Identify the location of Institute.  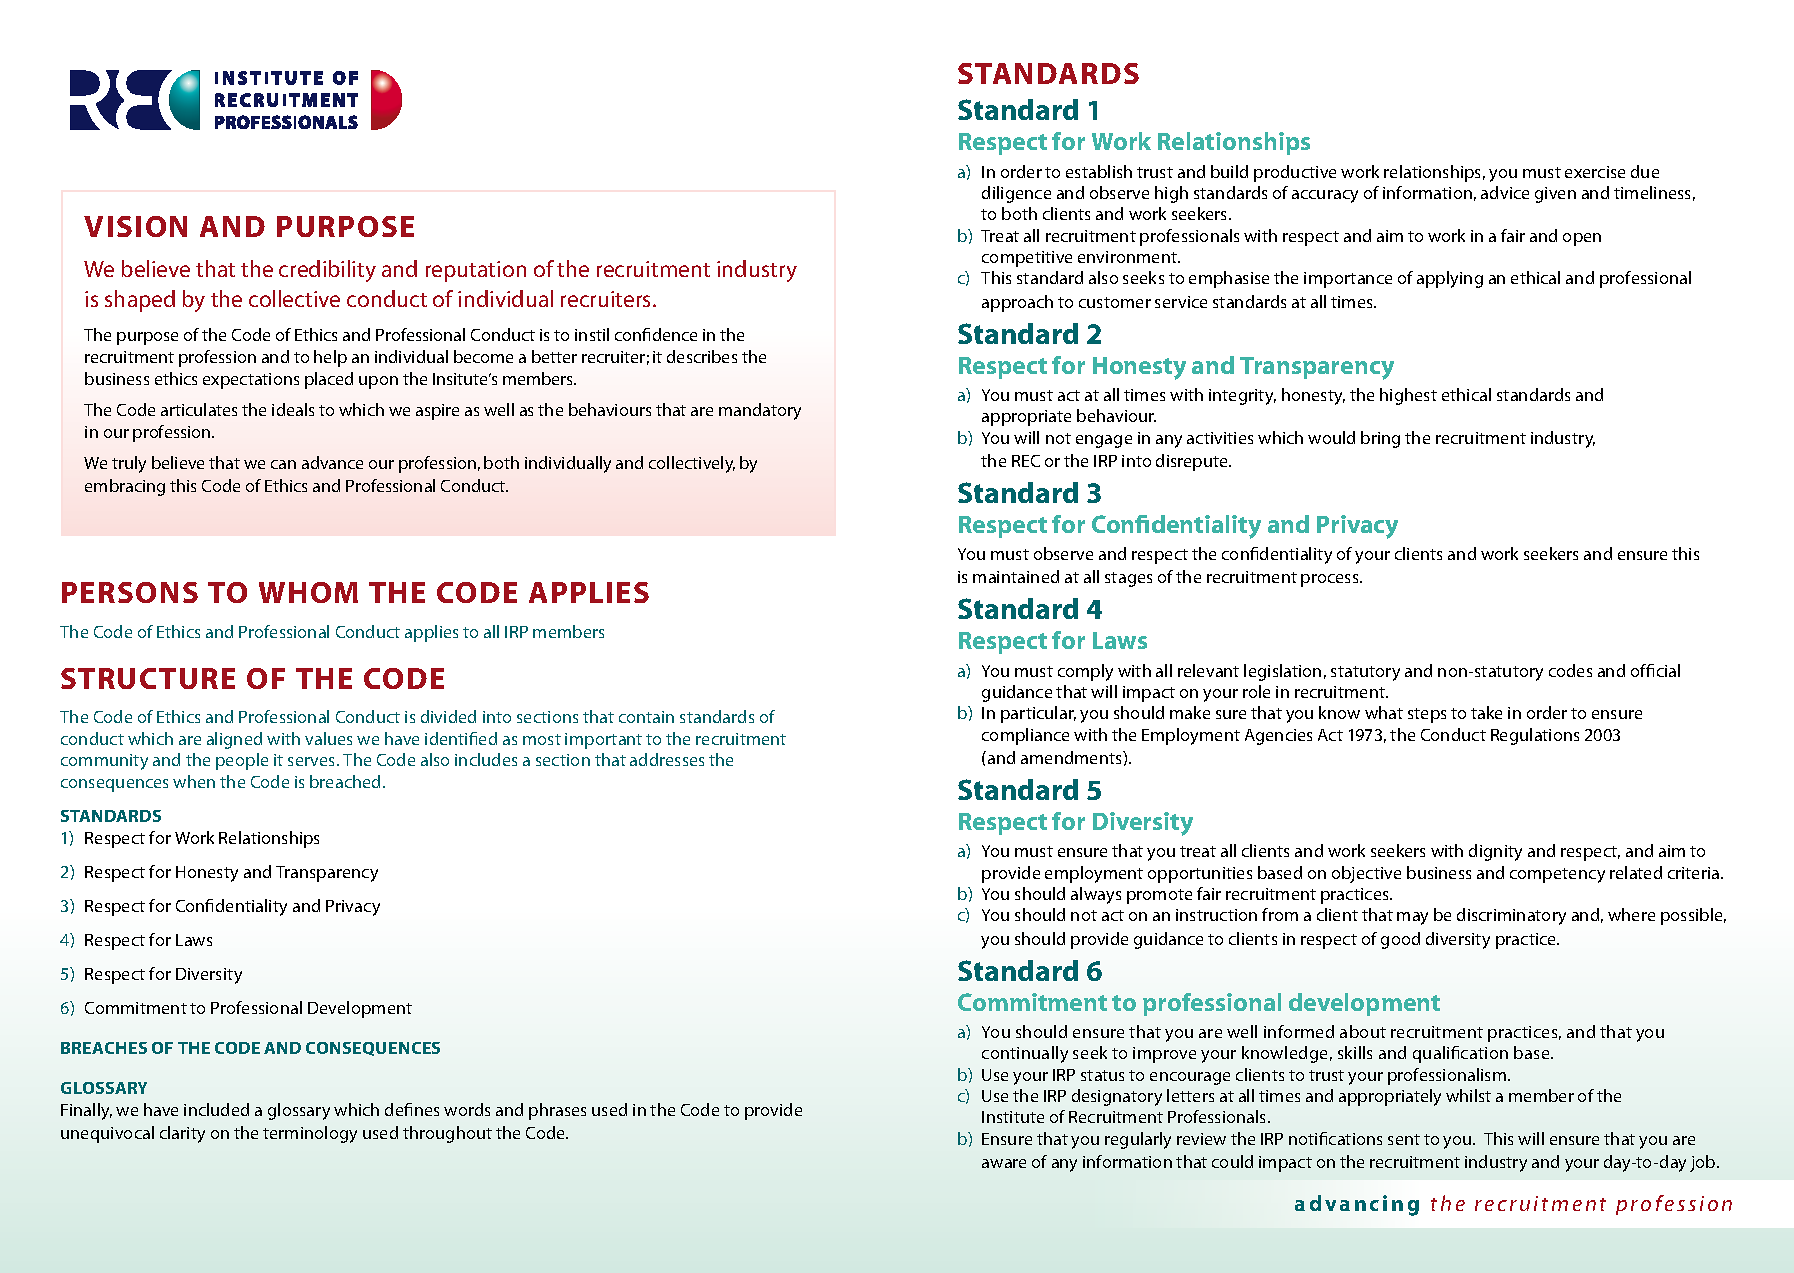
(1013, 1117).
